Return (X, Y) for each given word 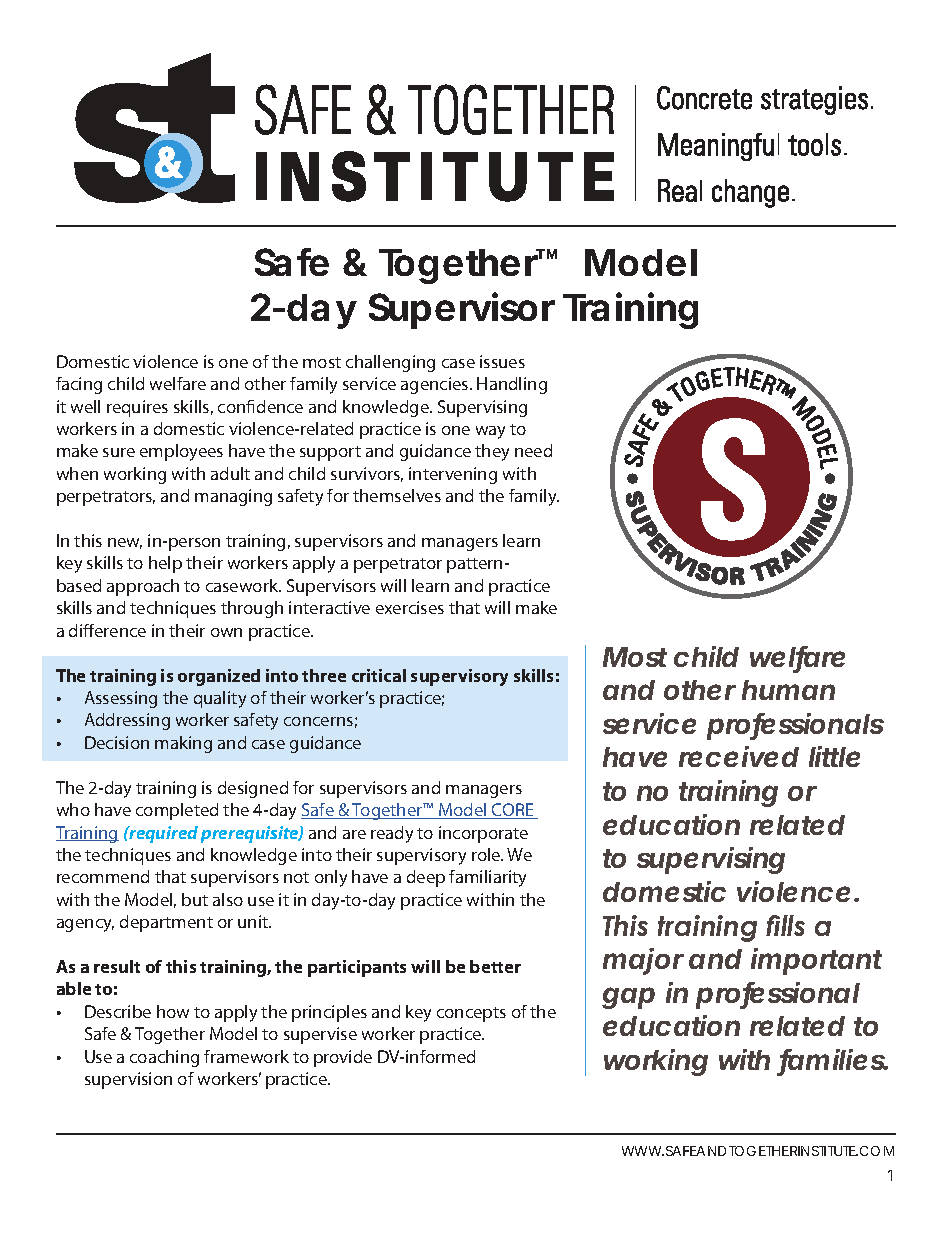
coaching (164, 1058)
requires (137, 408)
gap (628, 998)
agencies (436, 385)
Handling (512, 385)
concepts (471, 1014)
